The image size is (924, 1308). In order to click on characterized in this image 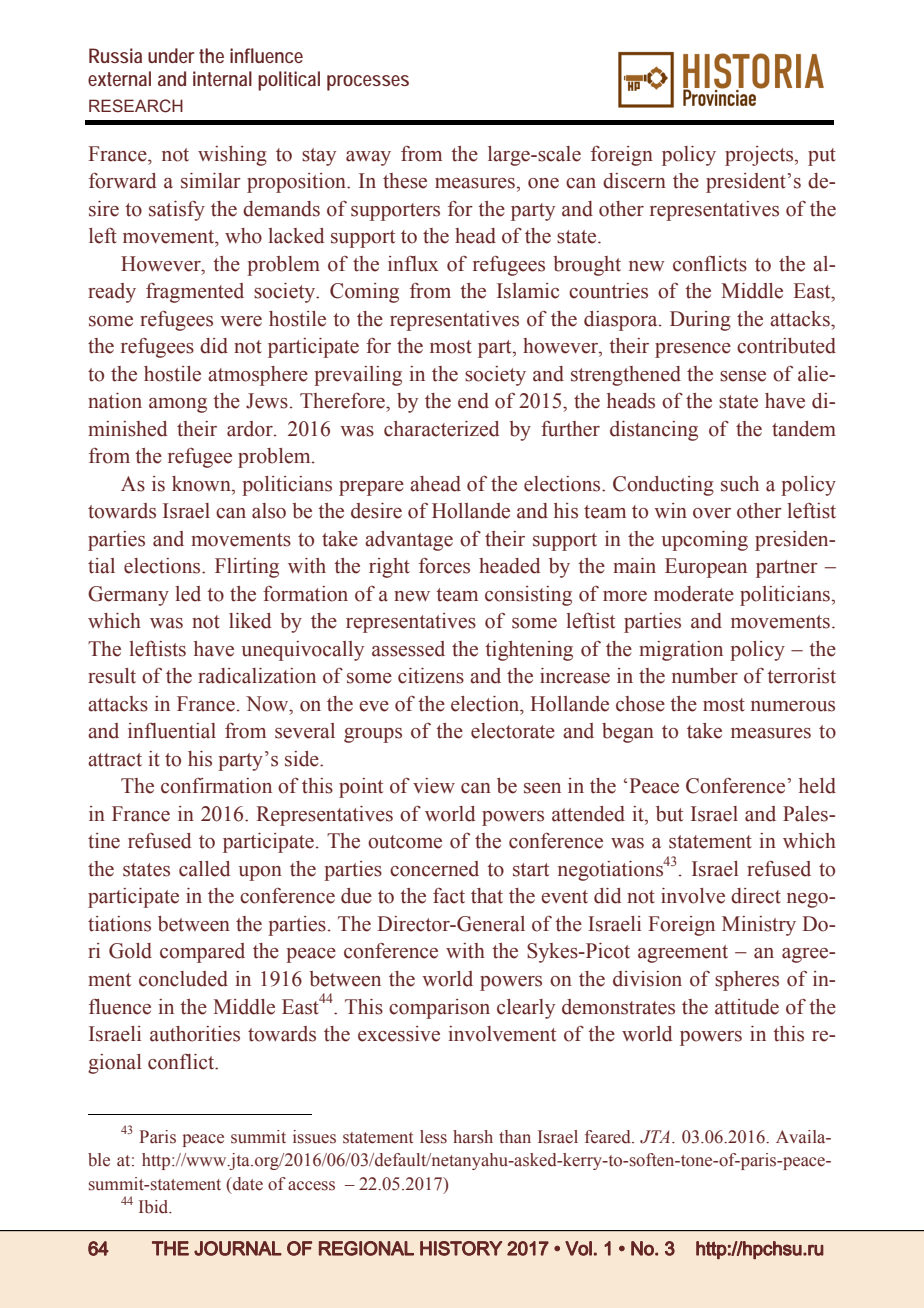, I will do `click(441, 429)`.
